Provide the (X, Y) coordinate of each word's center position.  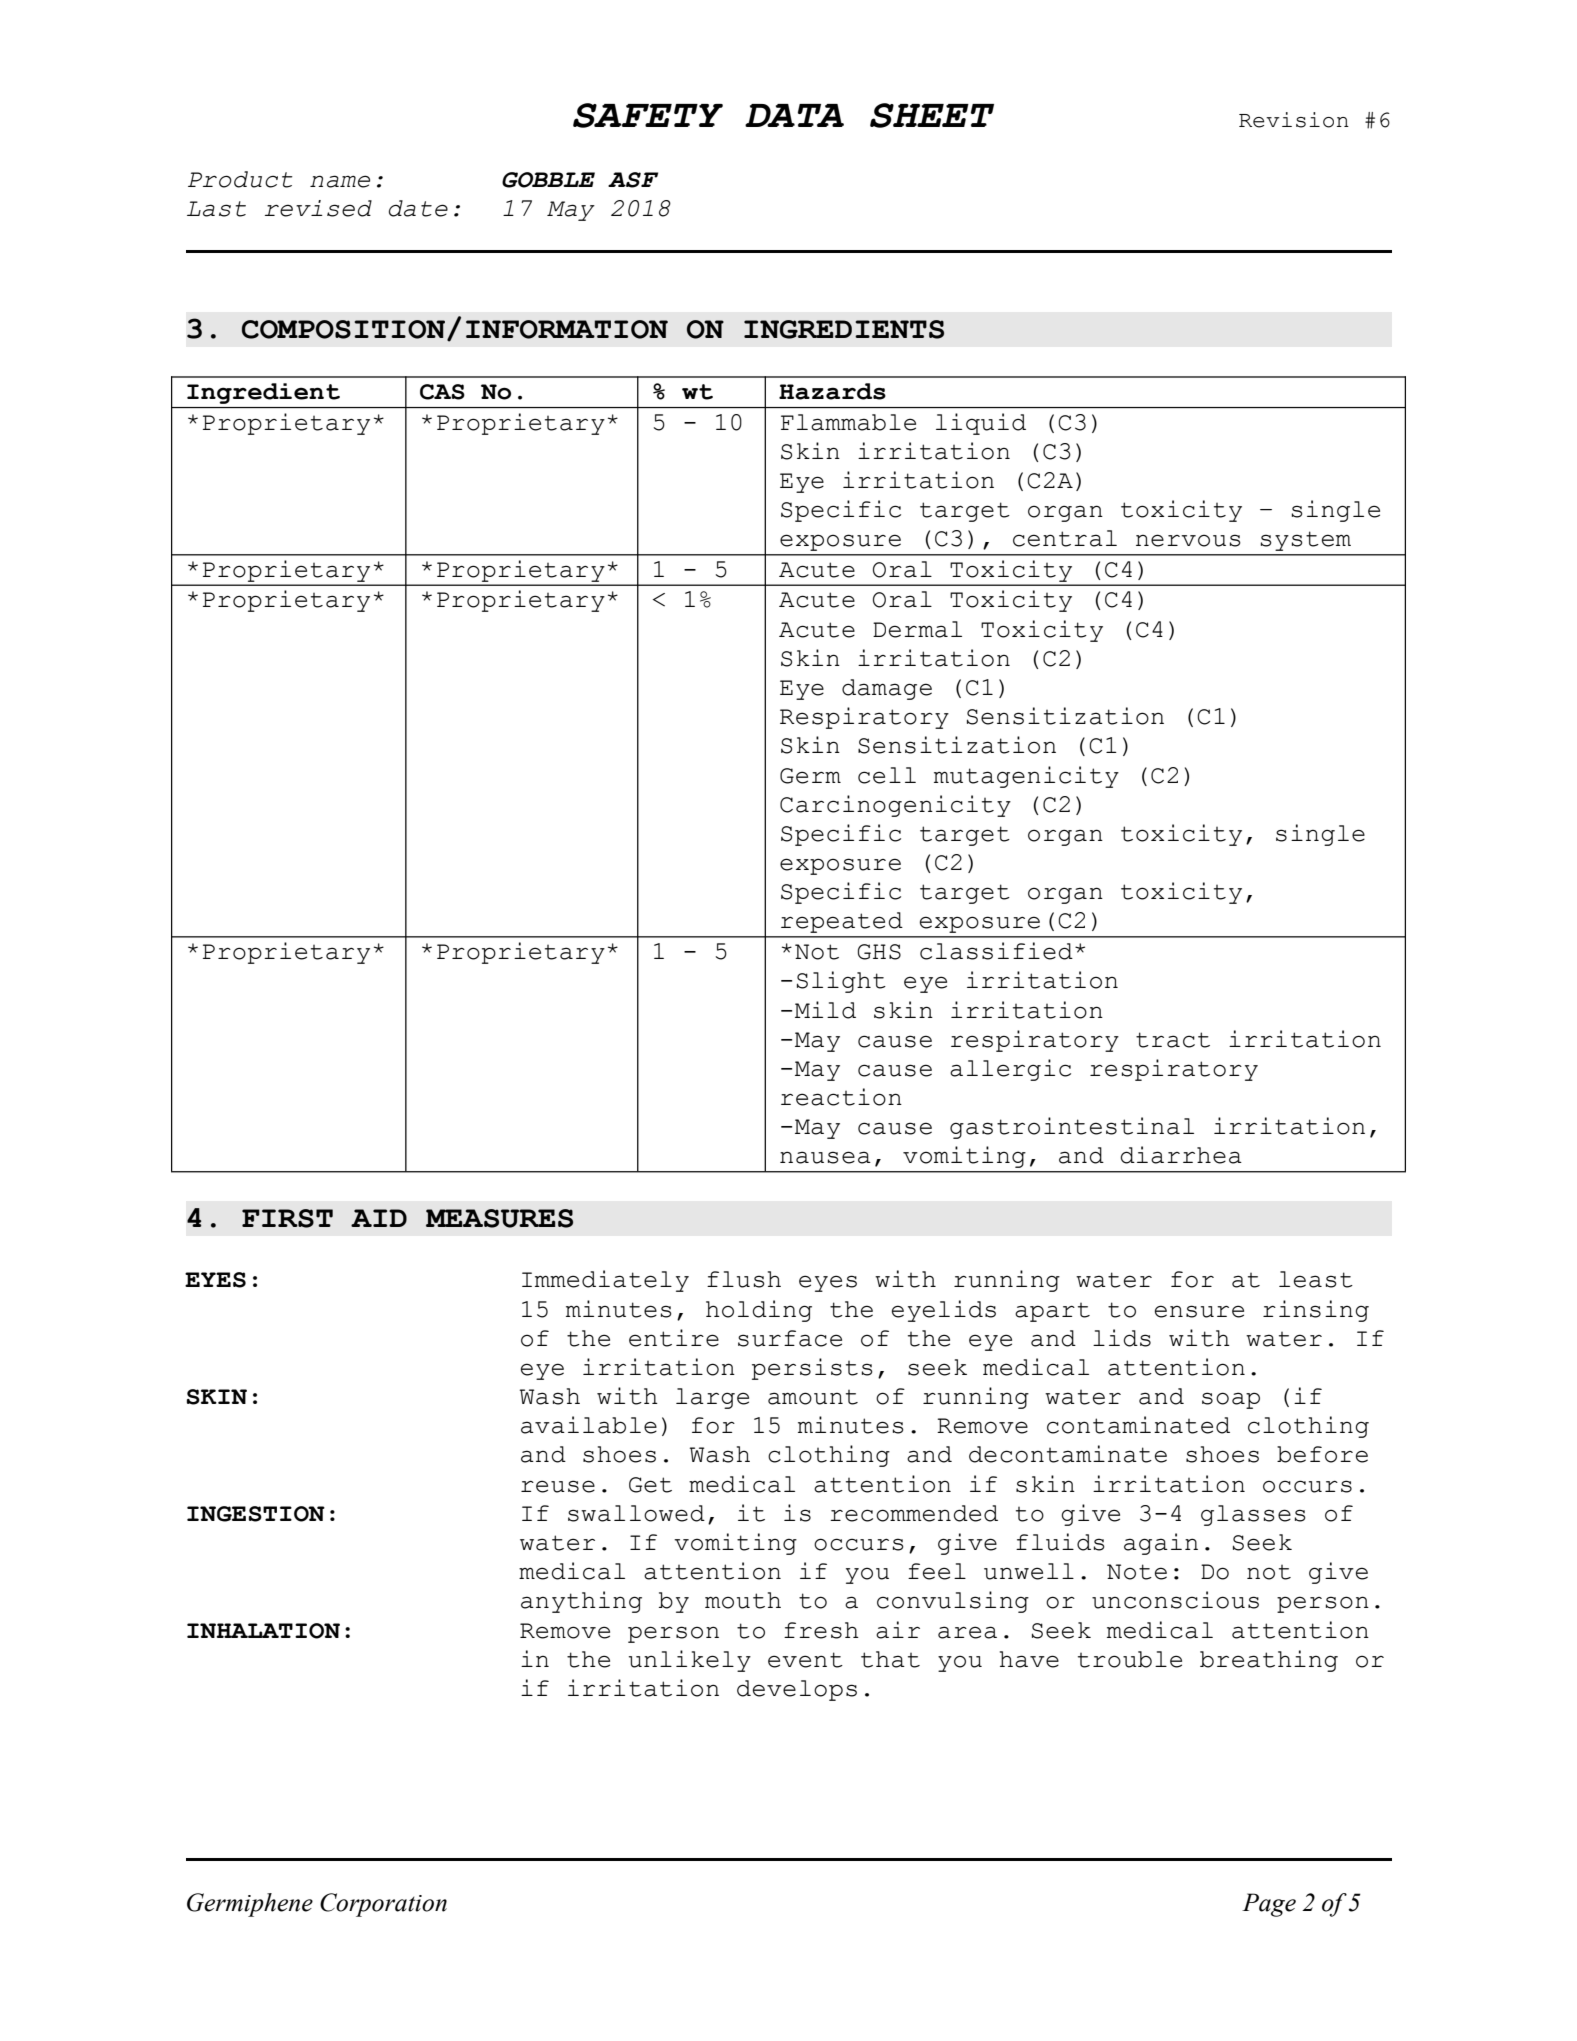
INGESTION (256, 1514)
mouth (743, 1600)
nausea (825, 1157)
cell (887, 775)
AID (379, 1218)
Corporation (383, 1905)
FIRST (287, 1218)
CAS (442, 392)
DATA (794, 115)
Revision (1294, 120)
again (1161, 1544)
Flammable (848, 422)
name (340, 181)
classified (996, 951)
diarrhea (1181, 1155)
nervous (1188, 540)
